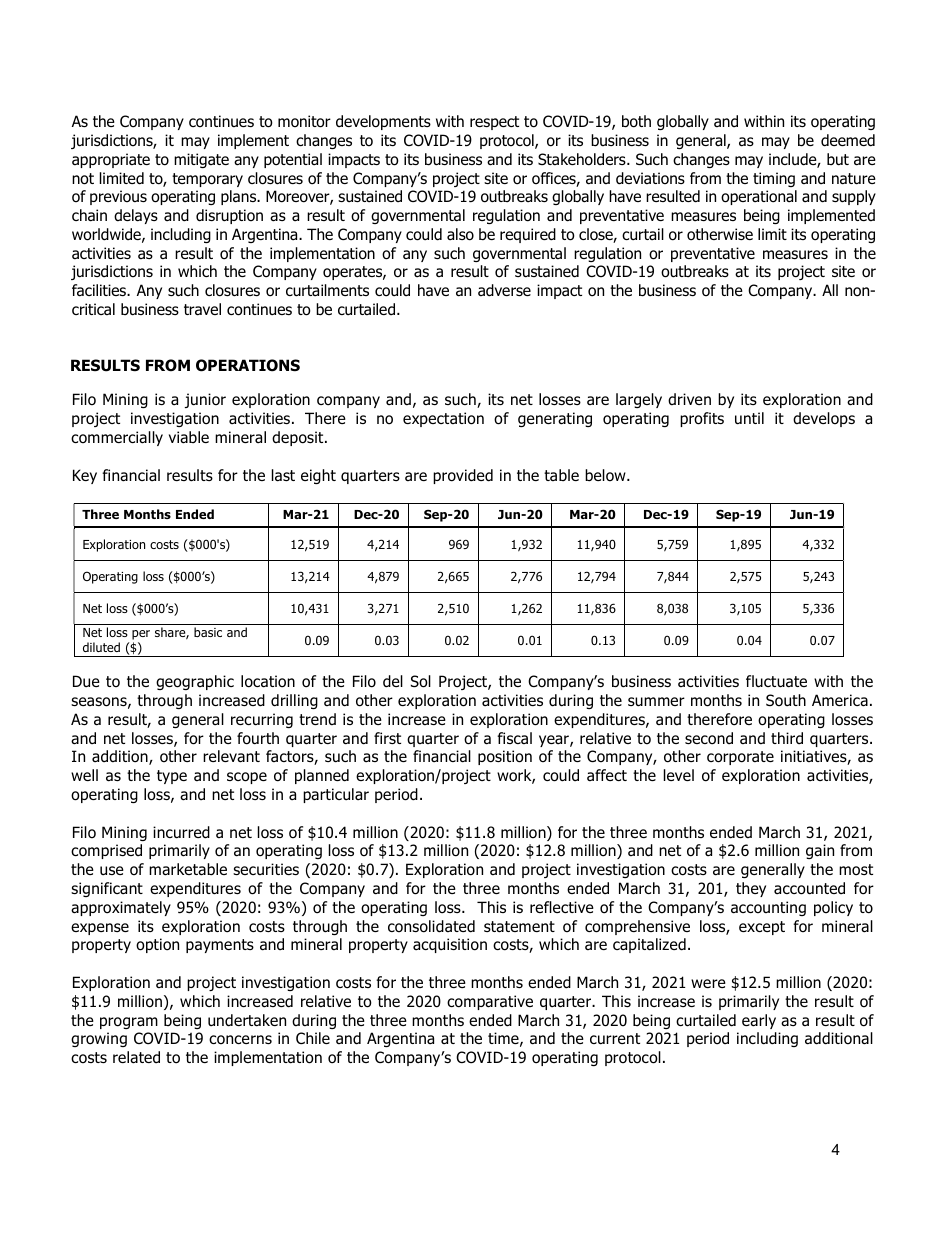  I want to click on provided, so click(463, 476).
